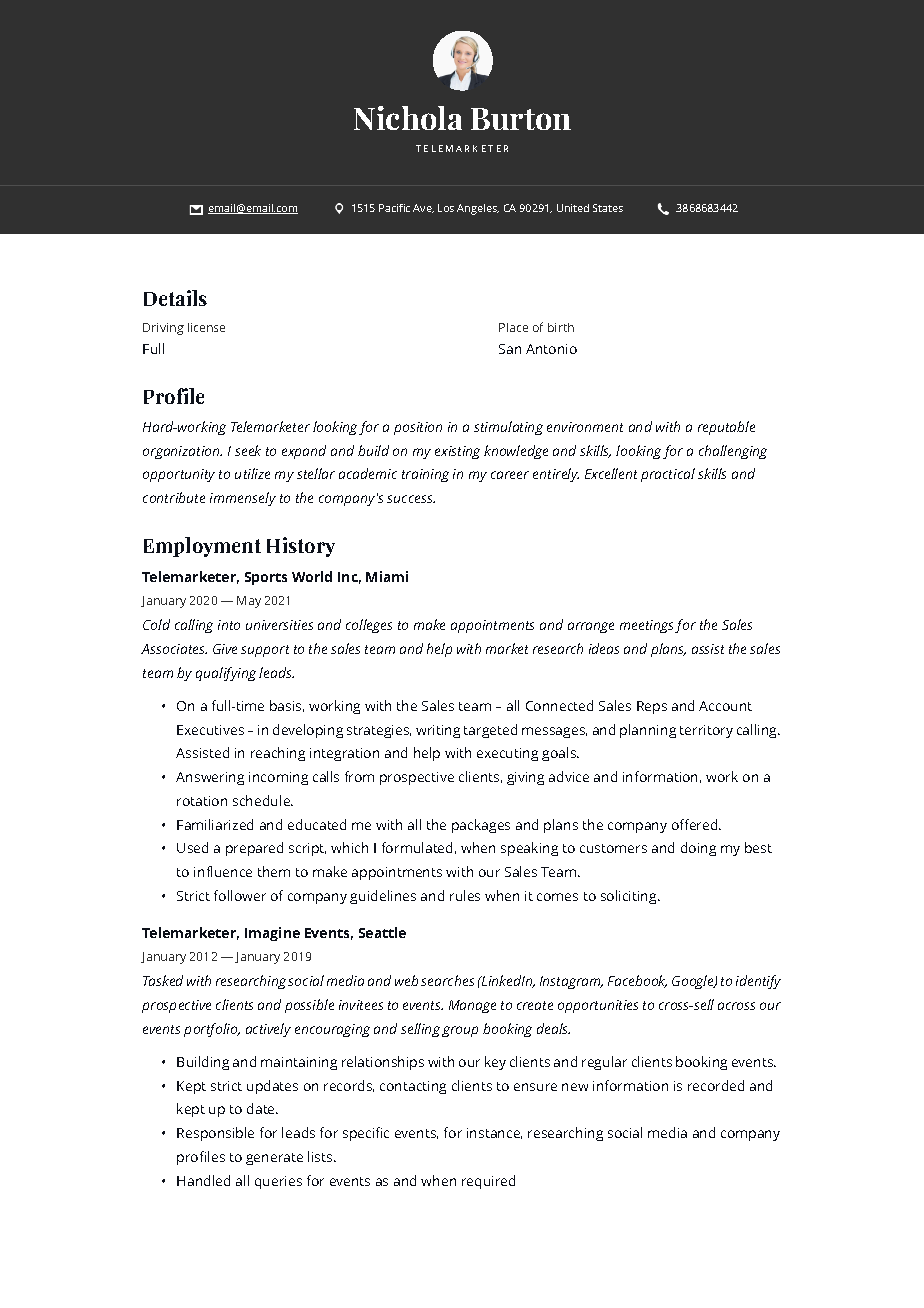 This screenshot has height=1308, width=924. What do you see at coordinates (488, 1182) in the screenshot?
I see `required` at bounding box center [488, 1182].
